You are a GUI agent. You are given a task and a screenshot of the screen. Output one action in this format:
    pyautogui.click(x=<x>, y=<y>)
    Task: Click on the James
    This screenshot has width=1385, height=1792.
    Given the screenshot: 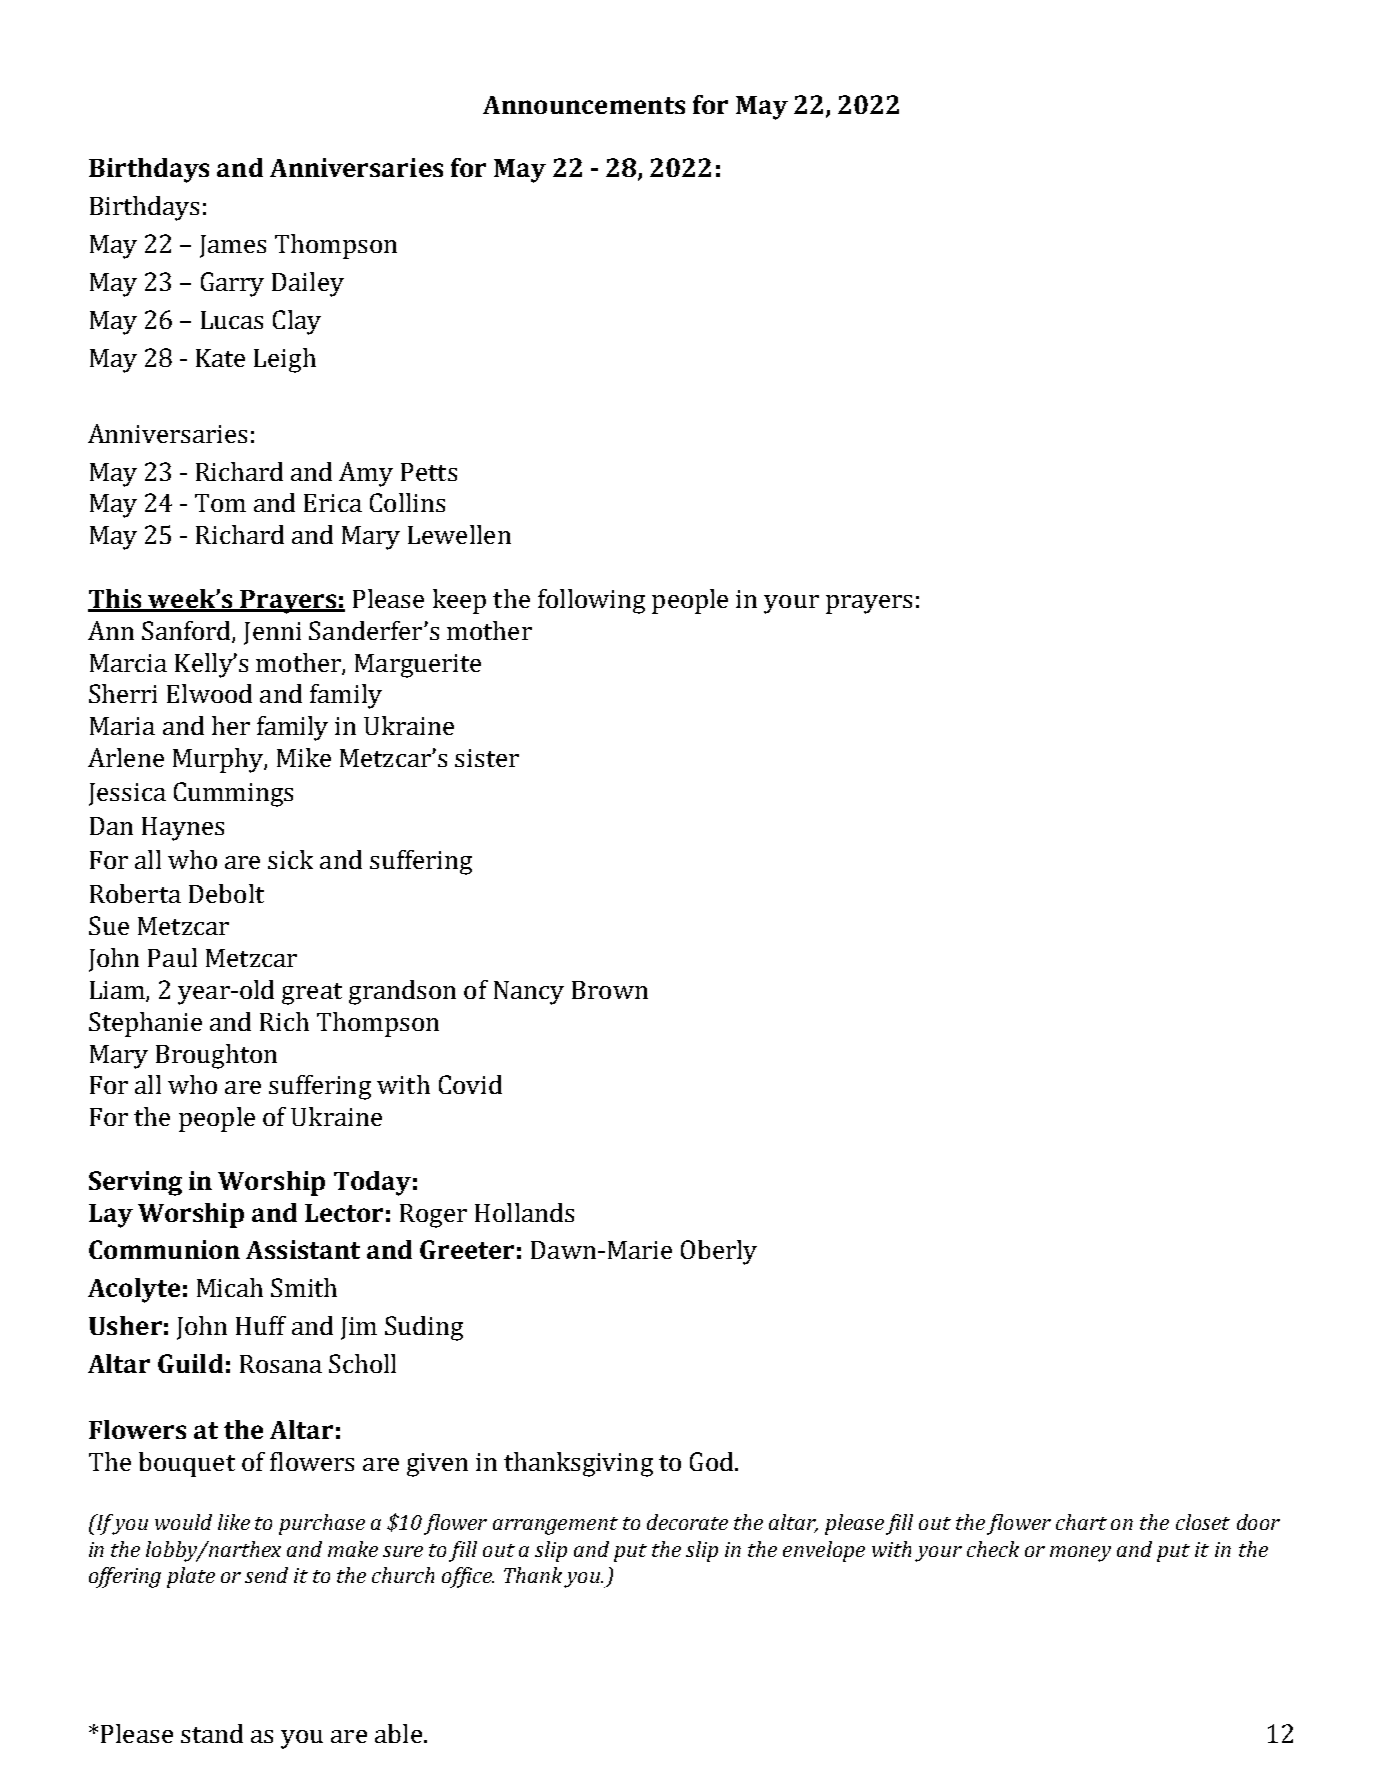 What is the action you would take?
    pyautogui.click(x=233, y=246)
